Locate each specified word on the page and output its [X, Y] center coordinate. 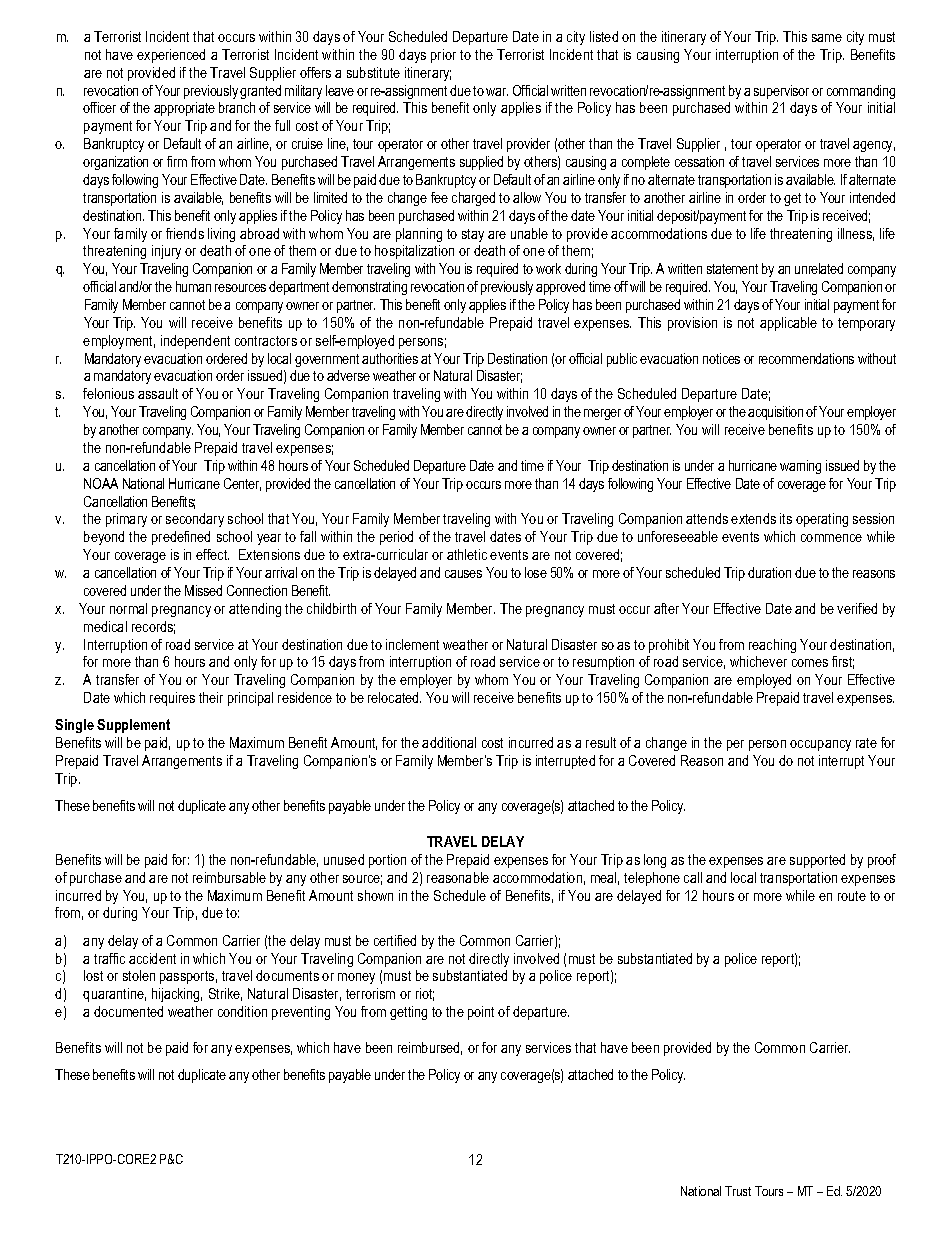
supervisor [781, 92]
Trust [738, 1191]
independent [195, 342]
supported [817, 861]
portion [387, 861]
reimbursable [229, 877]
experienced [171, 56]
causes [463, 574]
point [481, 1013]
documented [128, 1011]
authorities [390, 358]
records [153, 627]
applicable [788, 324]
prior [443, 56]
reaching [772, 646]
